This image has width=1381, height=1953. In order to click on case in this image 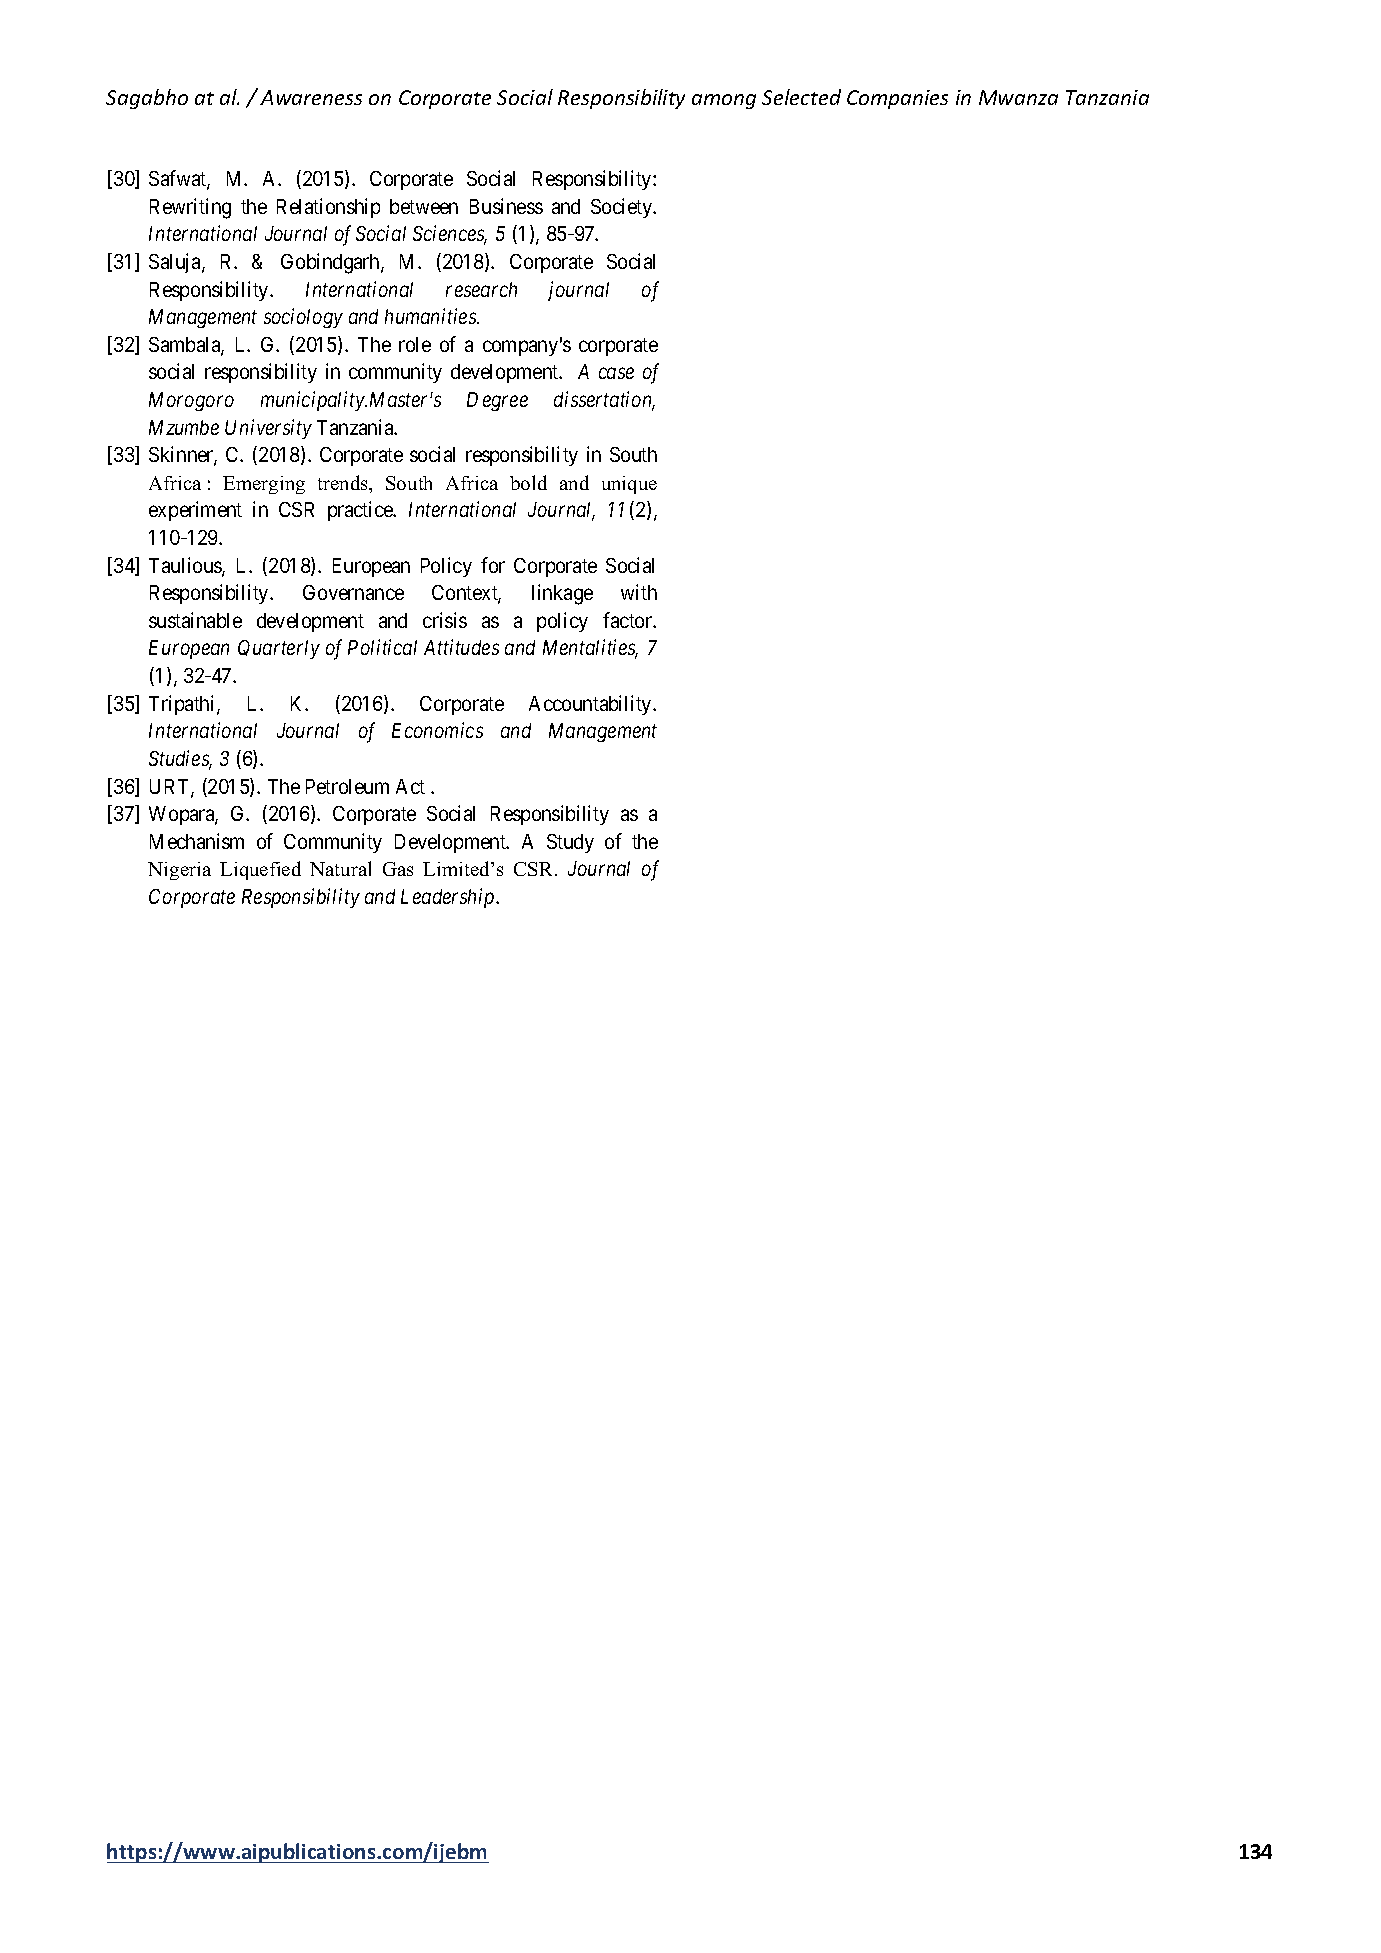, I will do `click(616, 373)`.
